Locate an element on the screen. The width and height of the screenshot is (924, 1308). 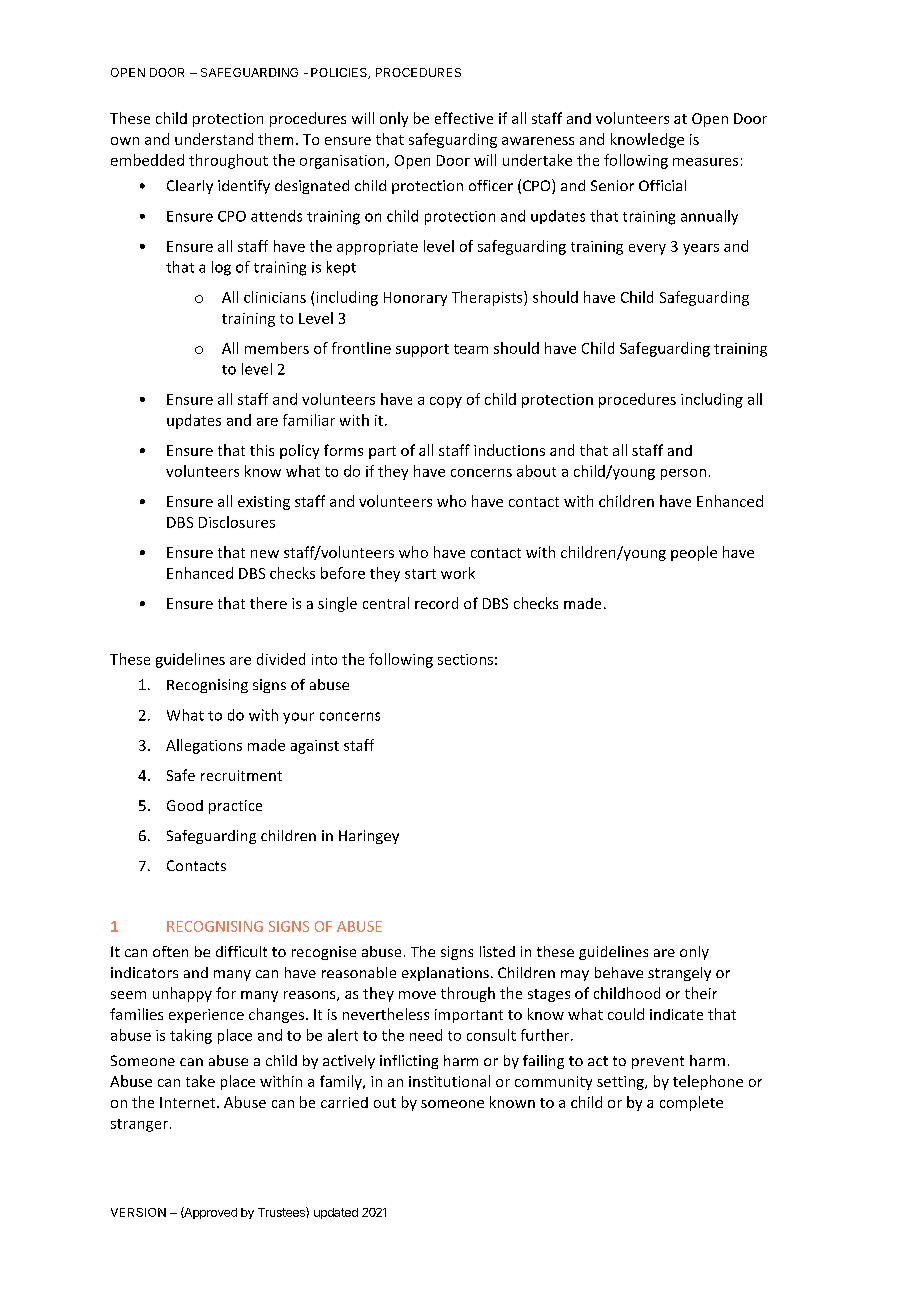
person is located at coordinates (683, 474).
